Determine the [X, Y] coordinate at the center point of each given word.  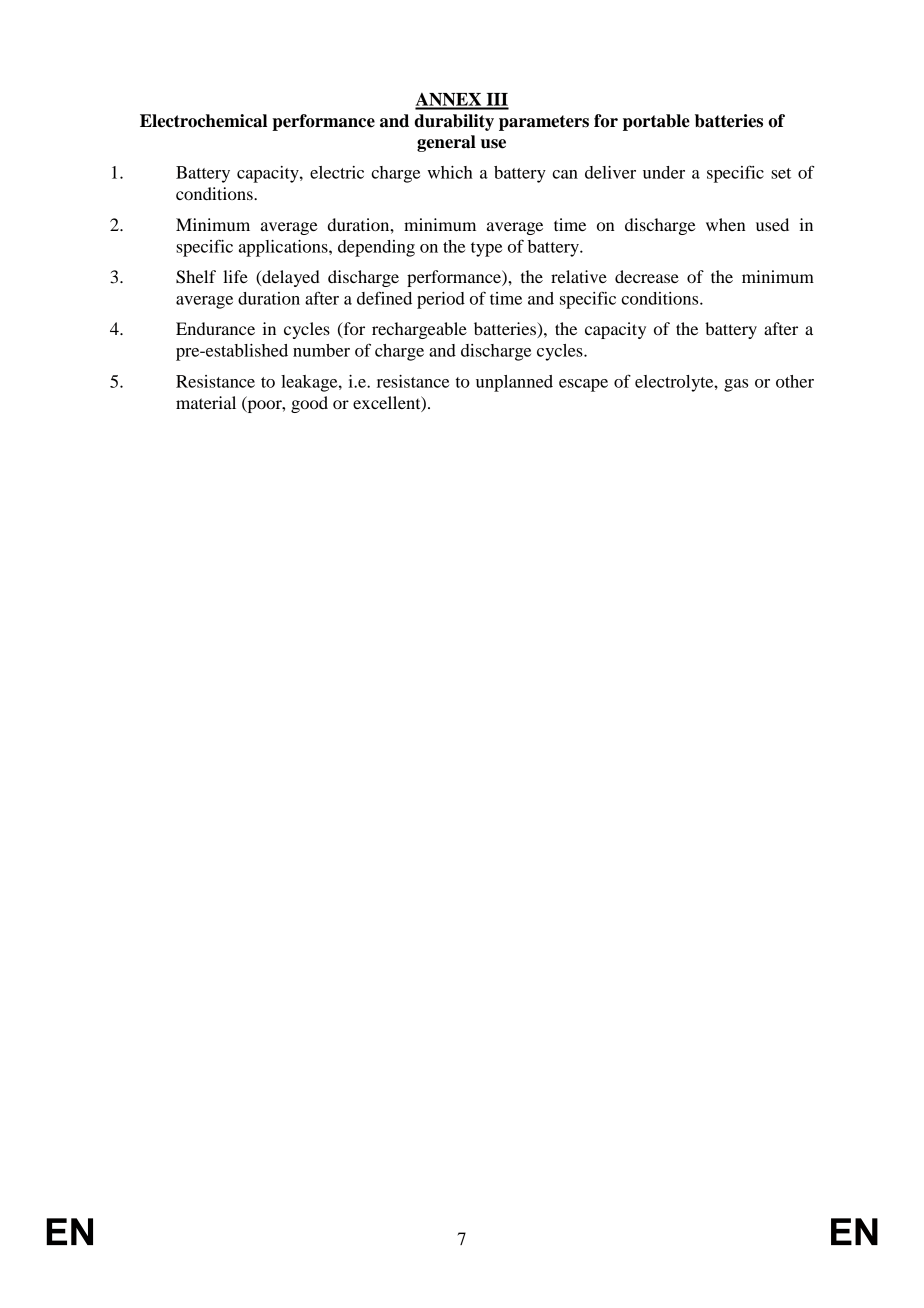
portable [656, 122]
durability [454, 122]
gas [736, 385]
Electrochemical [203, 121]
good [309, 404]
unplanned [514, 383]
